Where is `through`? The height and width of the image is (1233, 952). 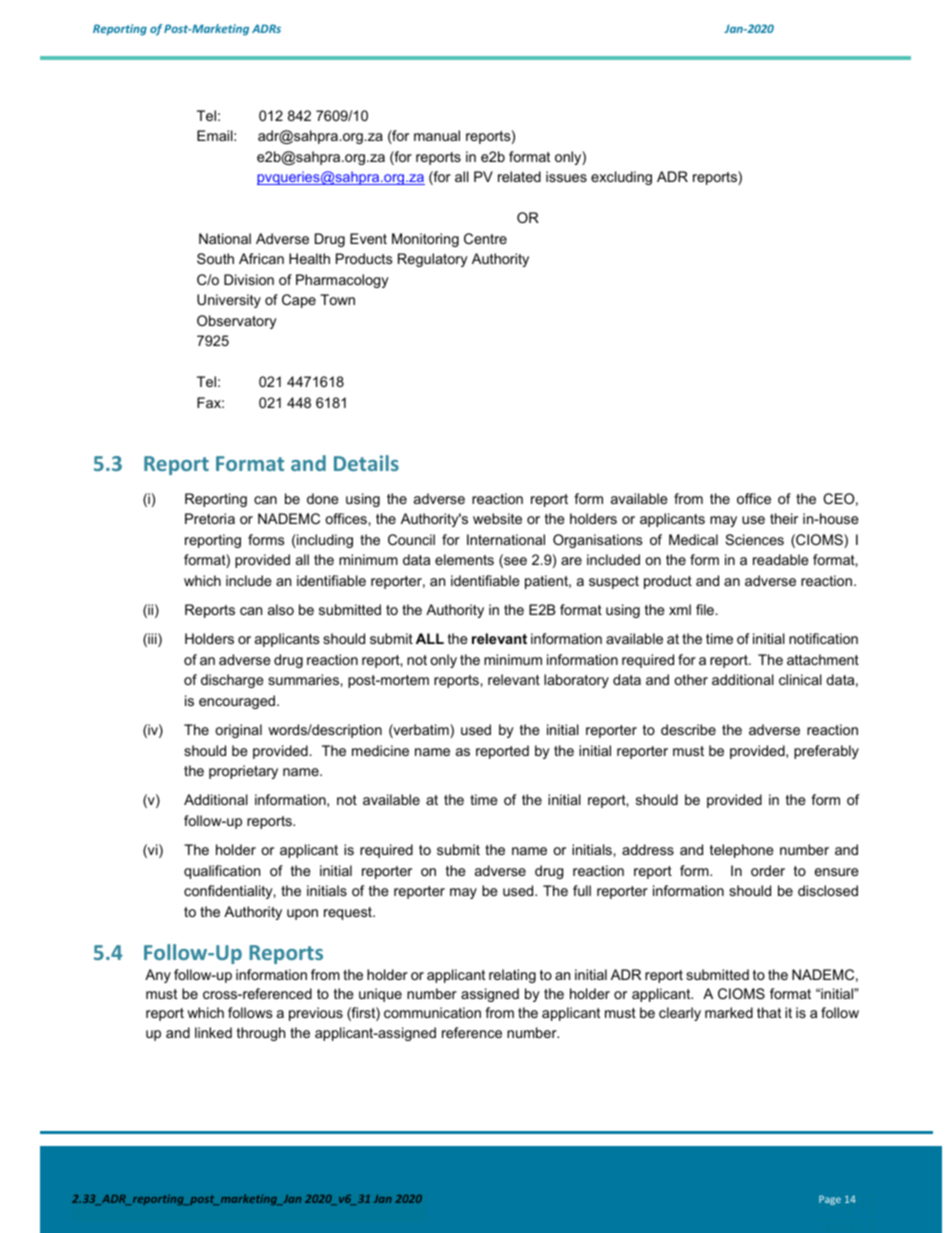
through is located at coordinates (261, 1034).
